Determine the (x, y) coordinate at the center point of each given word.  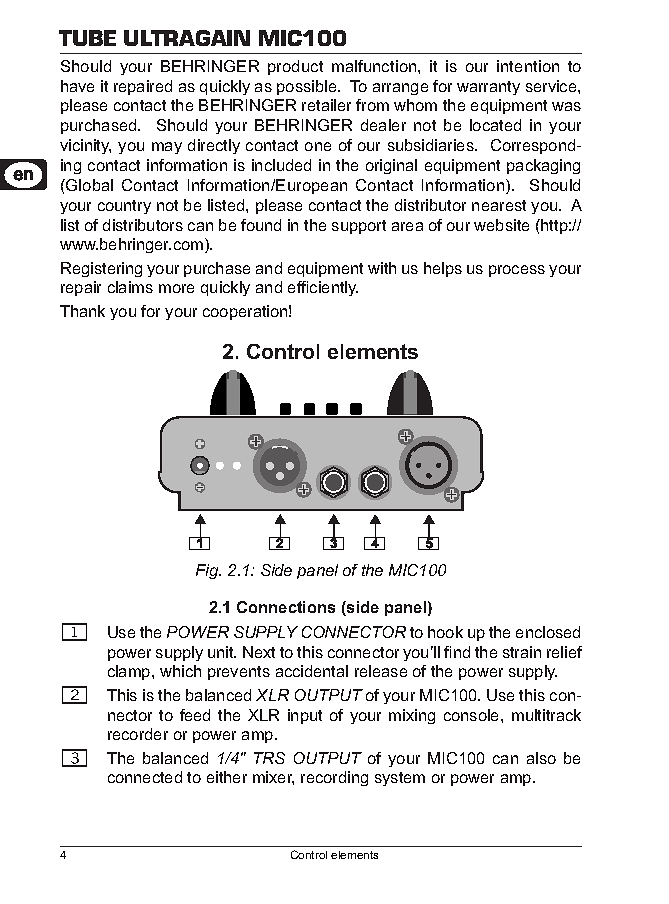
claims (130, 287)
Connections (286, 607)
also (541, 758)
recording (334, 778)
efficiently (323, 288)
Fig (208, 571)
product (295, 67)
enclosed (548, 632)
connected (145, 777)
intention (528, 66)
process (517, 271)
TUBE (87, 38)
